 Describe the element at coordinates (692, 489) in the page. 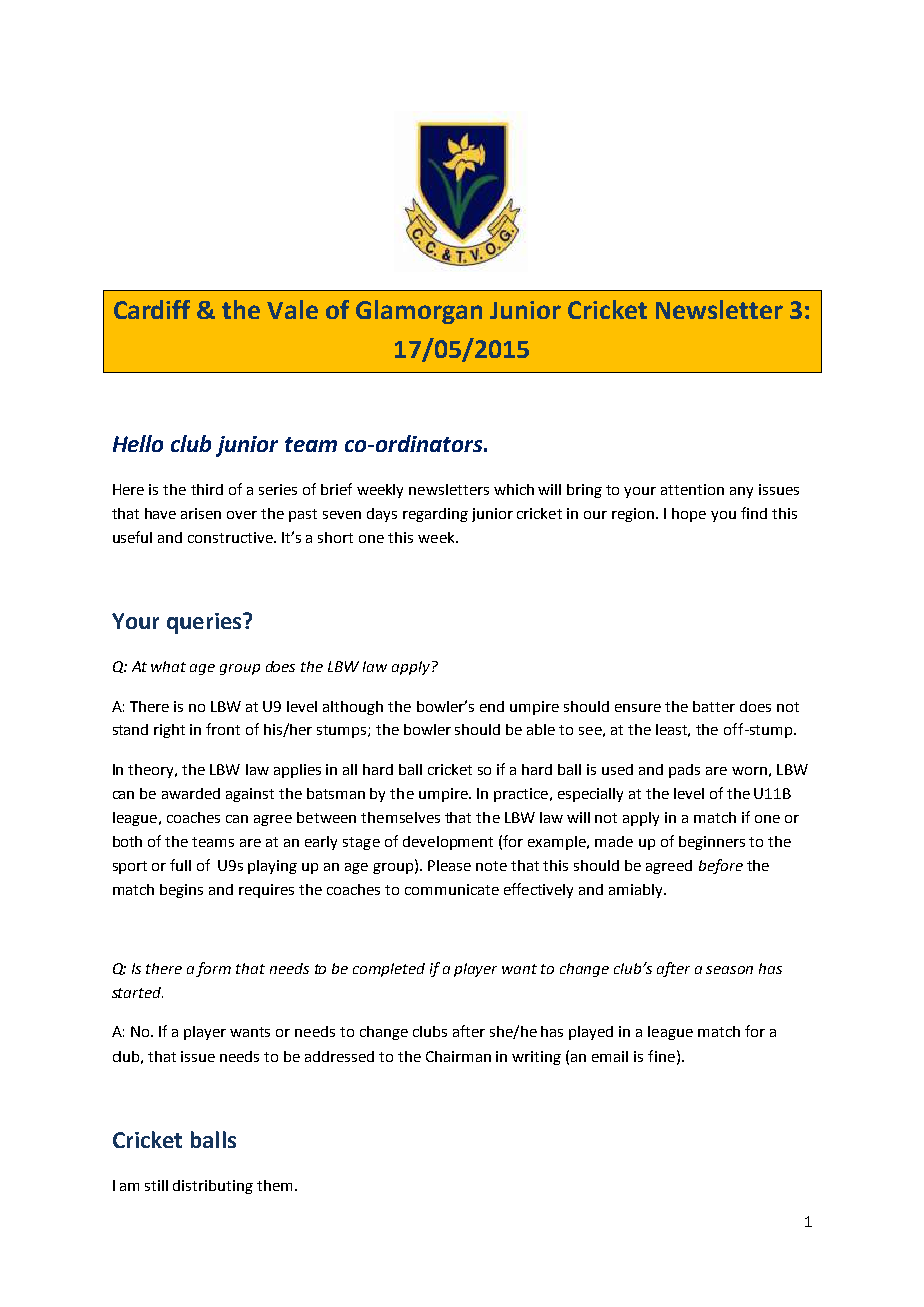

I see `attention` at that location.
